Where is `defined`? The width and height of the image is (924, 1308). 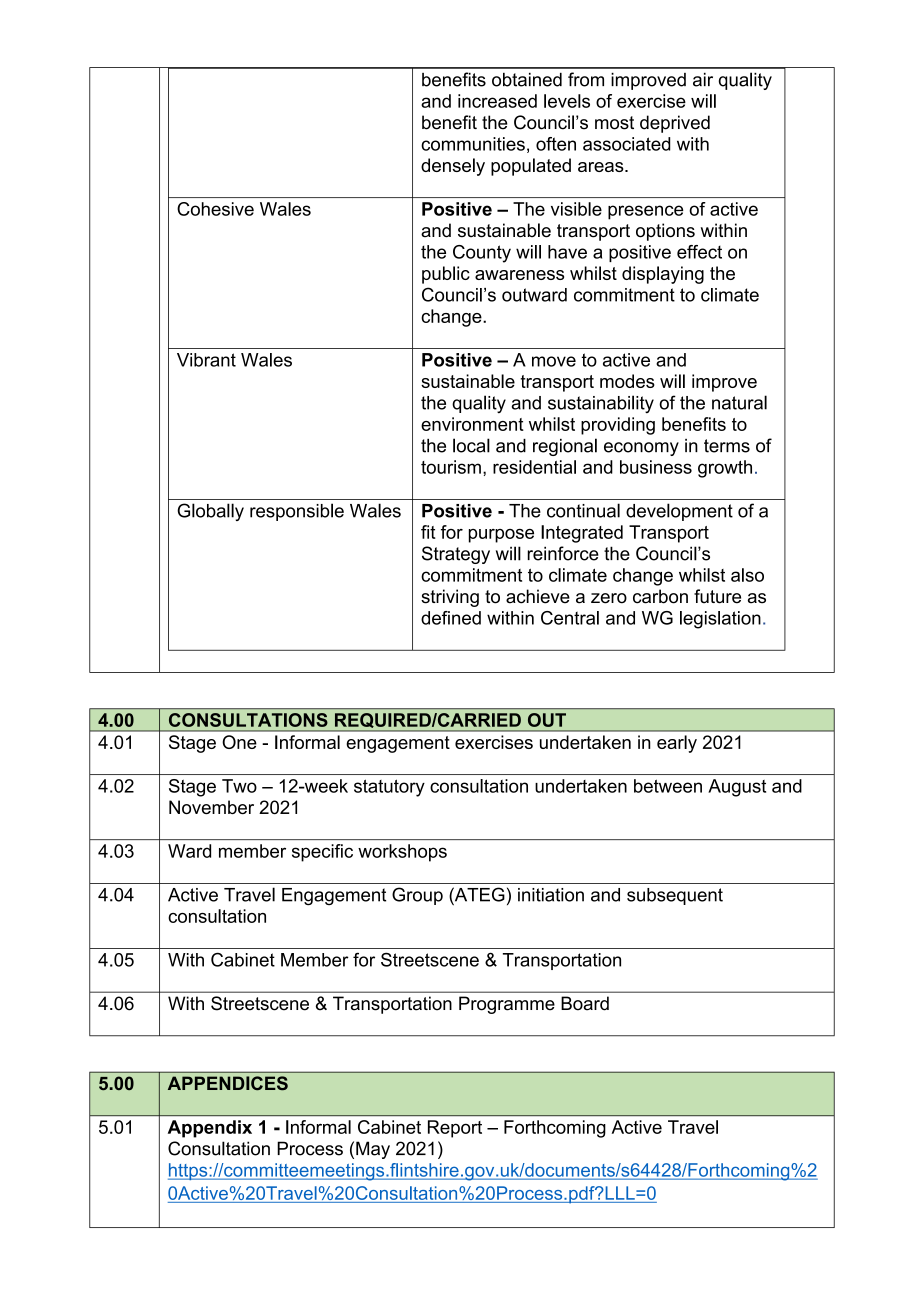
defined is located at coordinates (451, 618).
